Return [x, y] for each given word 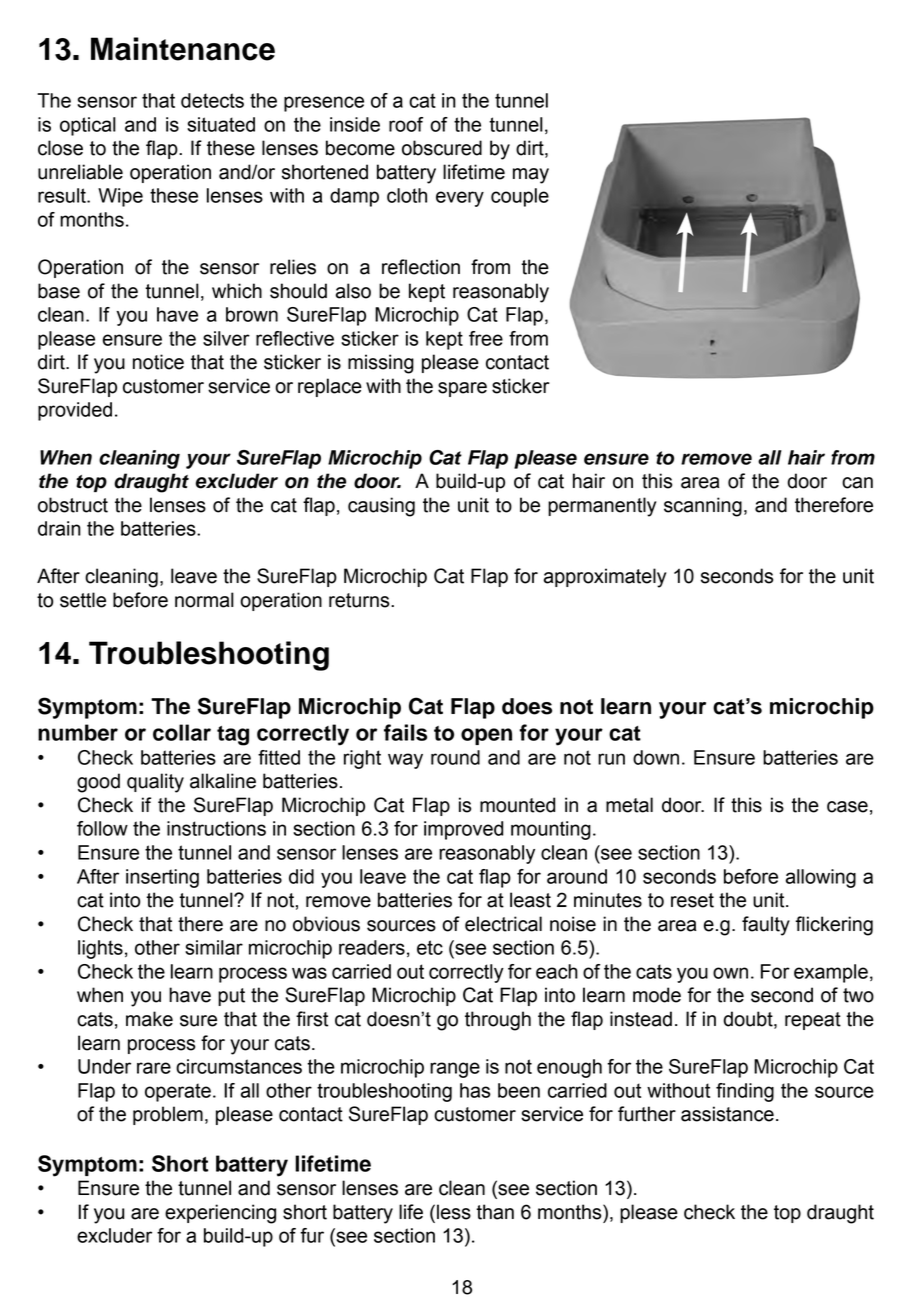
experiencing [220, 1214]
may [531, 176]
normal [204, 600]
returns [360, 600]
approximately [605, 578]
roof [406, 124]
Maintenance [183, 49]
